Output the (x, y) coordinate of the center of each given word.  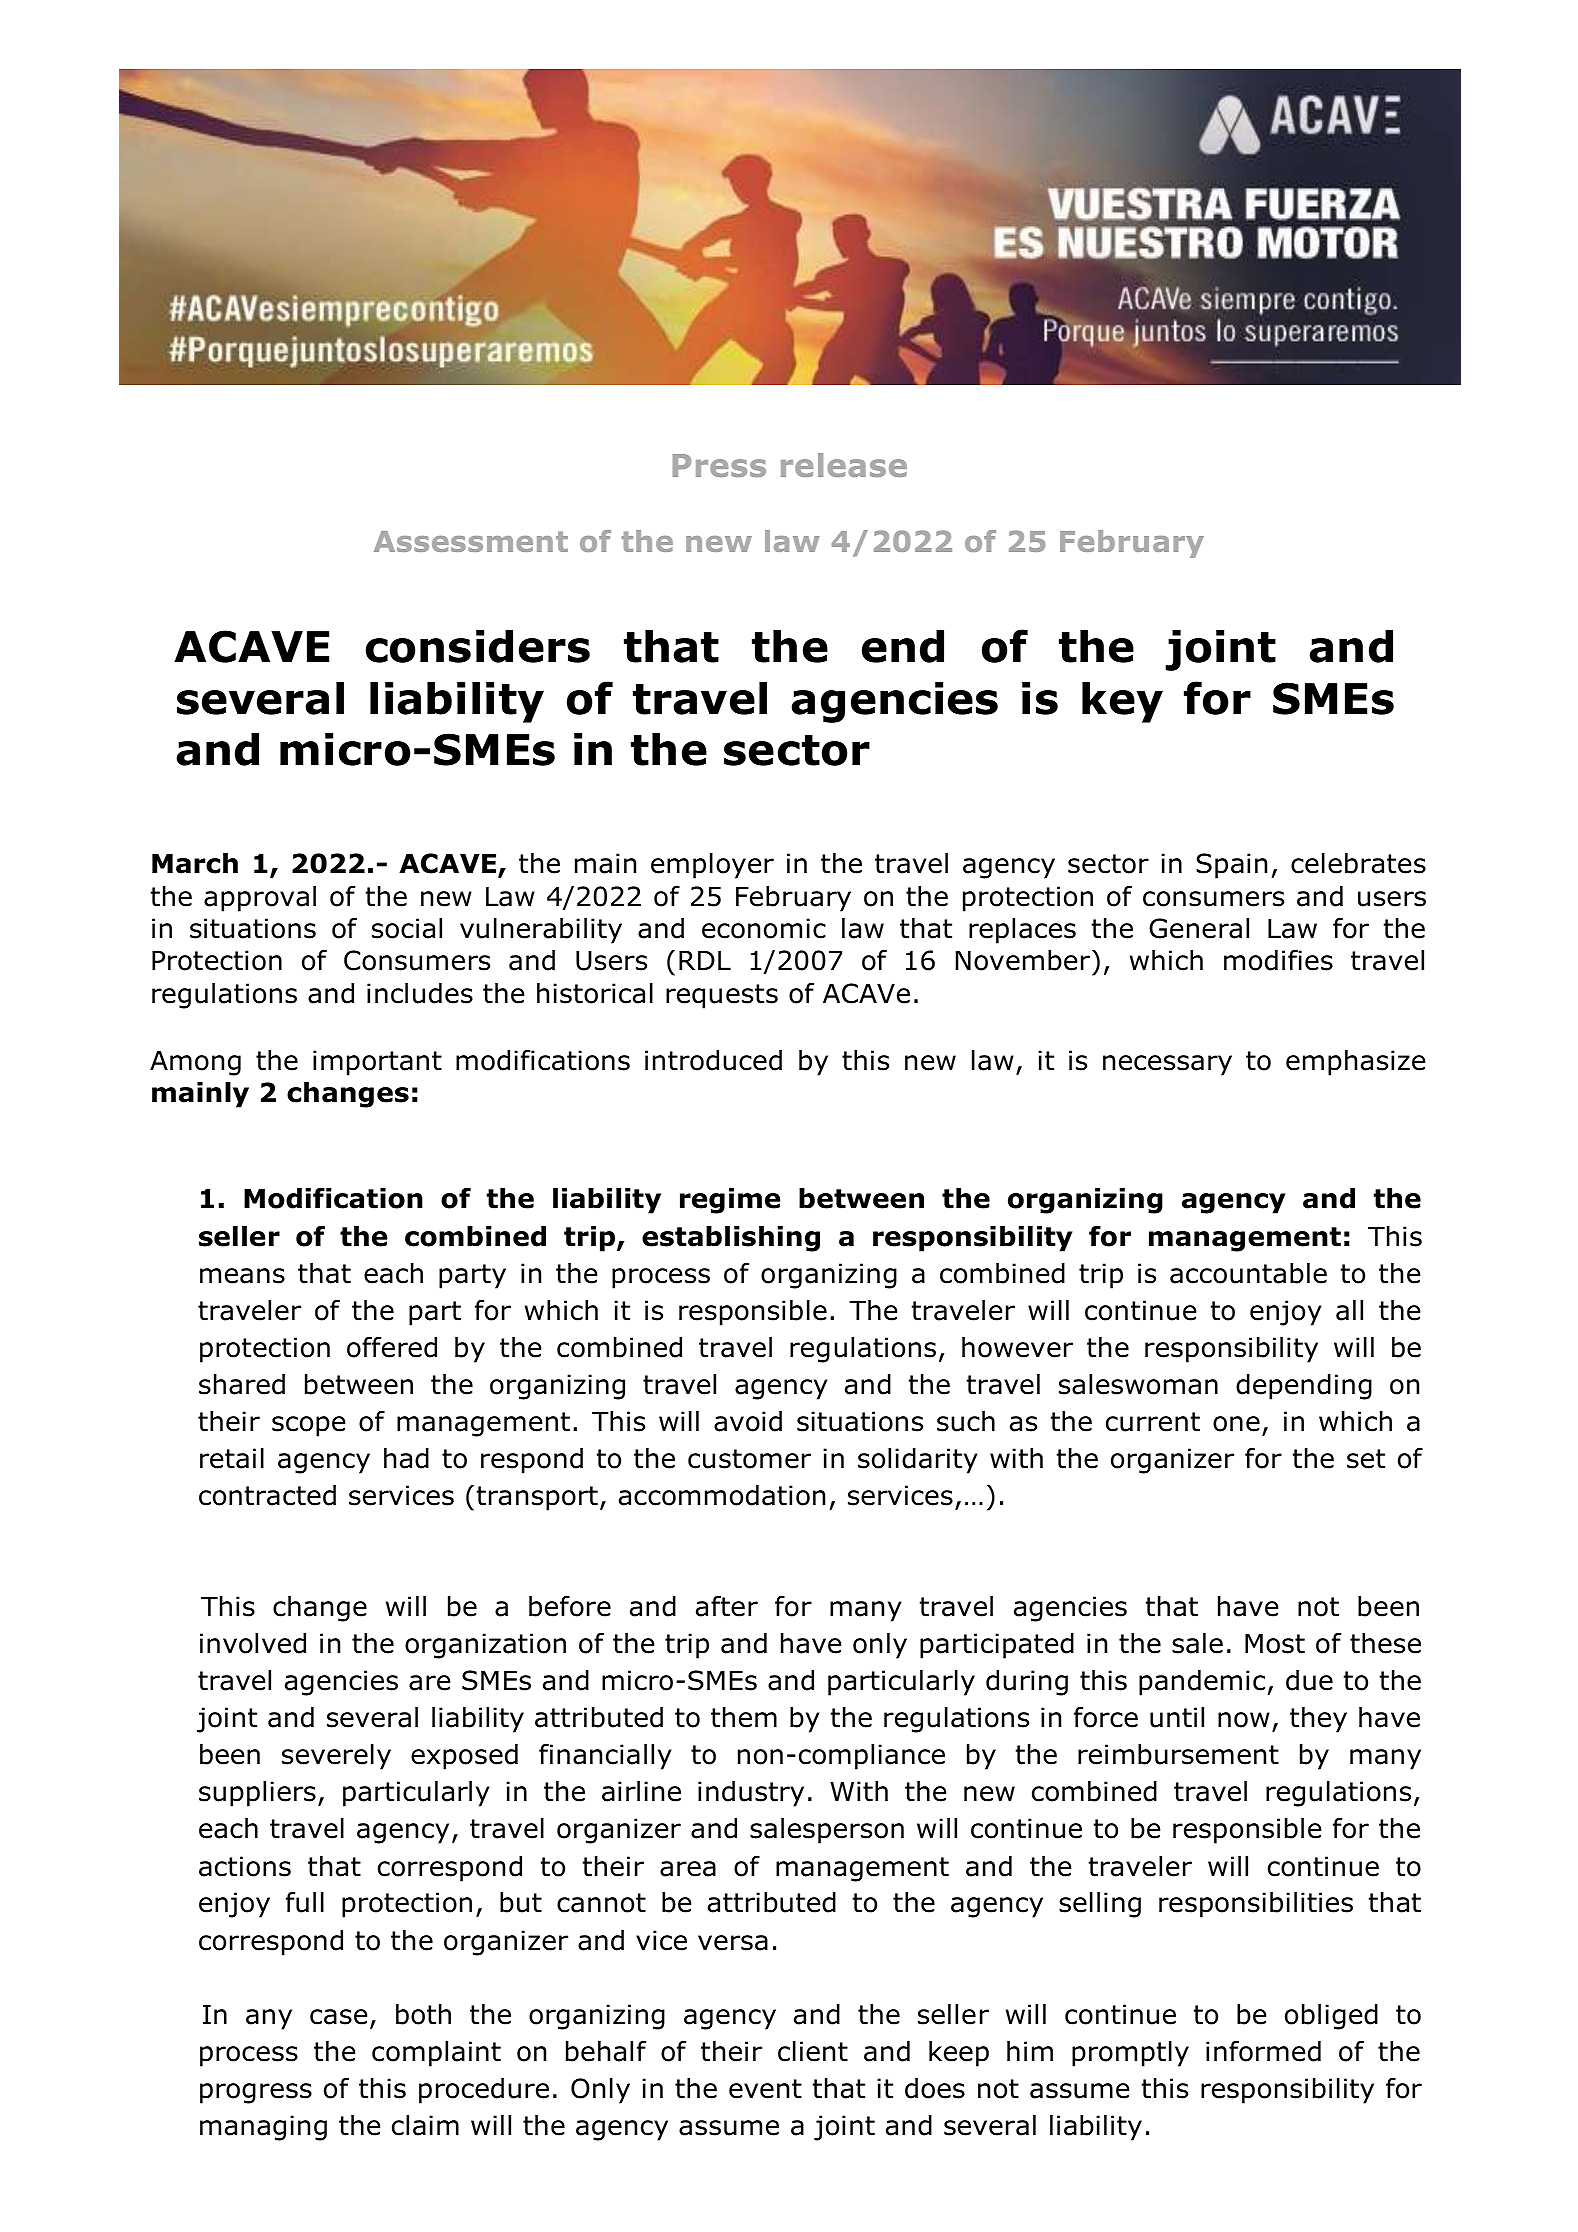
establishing (731, 1239)
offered (392, 1347)
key (1122, 702)
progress (256, 2093)
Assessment (471, 541)
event (765, 2089)
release (844, 465)
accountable (1248, 1273)
